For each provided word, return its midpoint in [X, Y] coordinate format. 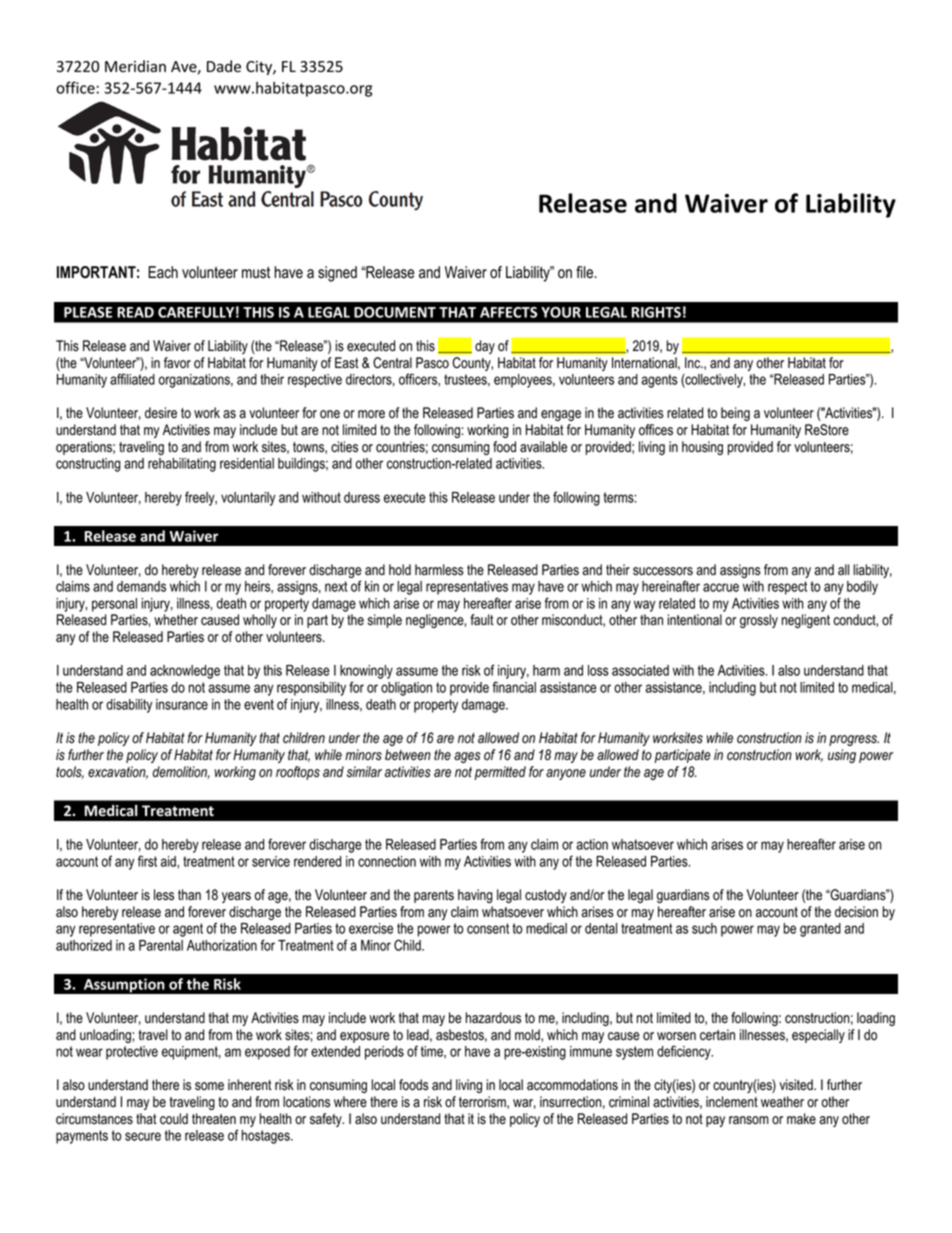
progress [854, 740]
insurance [182, 704]
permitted [500, 773]
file [586, 272]
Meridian [135, 66]
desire [161, 413]
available [543, 447]
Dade [224, 66]
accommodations [572, 1085]
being [735, 414]
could [174, 1119]
